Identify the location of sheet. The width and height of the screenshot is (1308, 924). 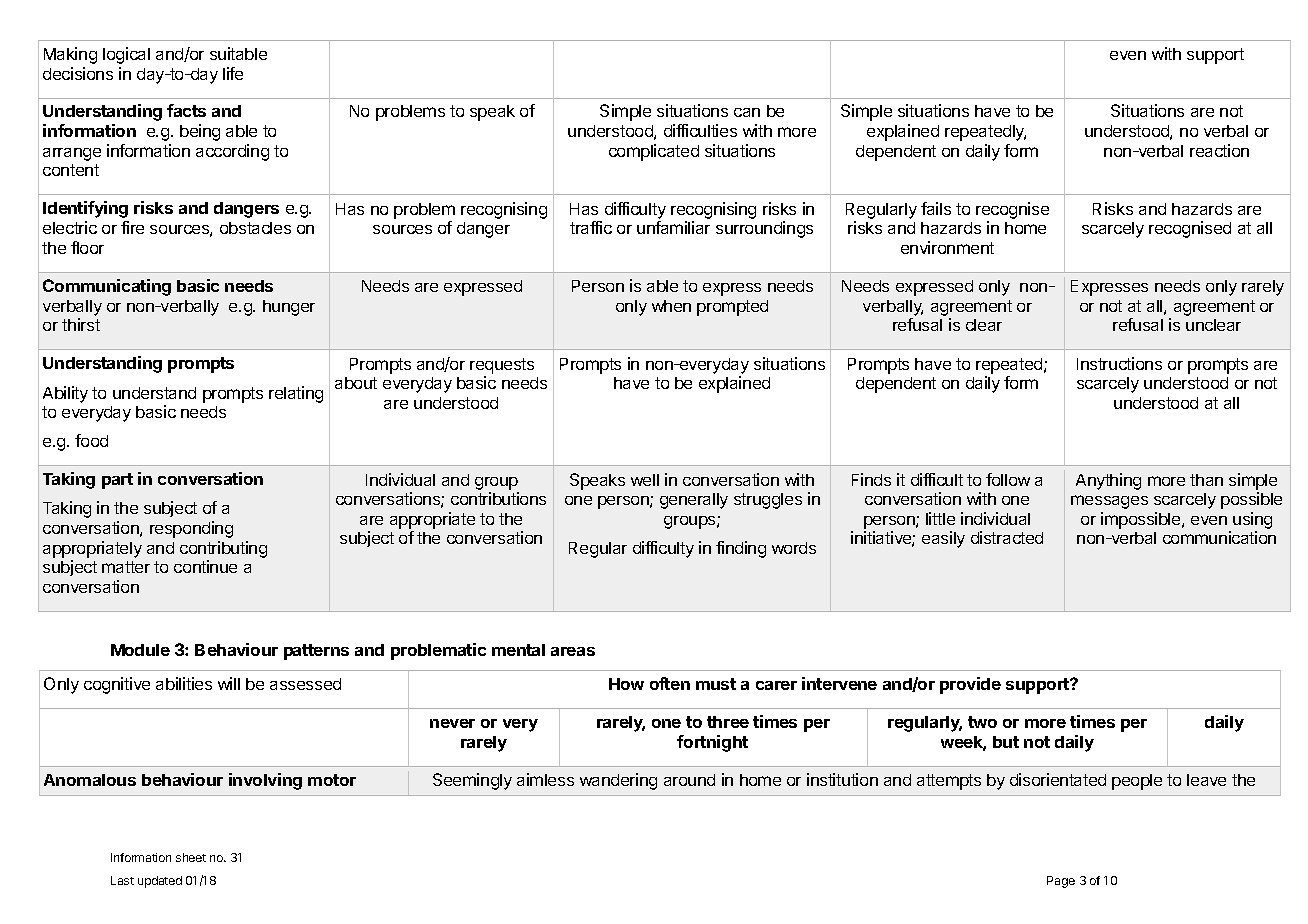
(191, 857).
